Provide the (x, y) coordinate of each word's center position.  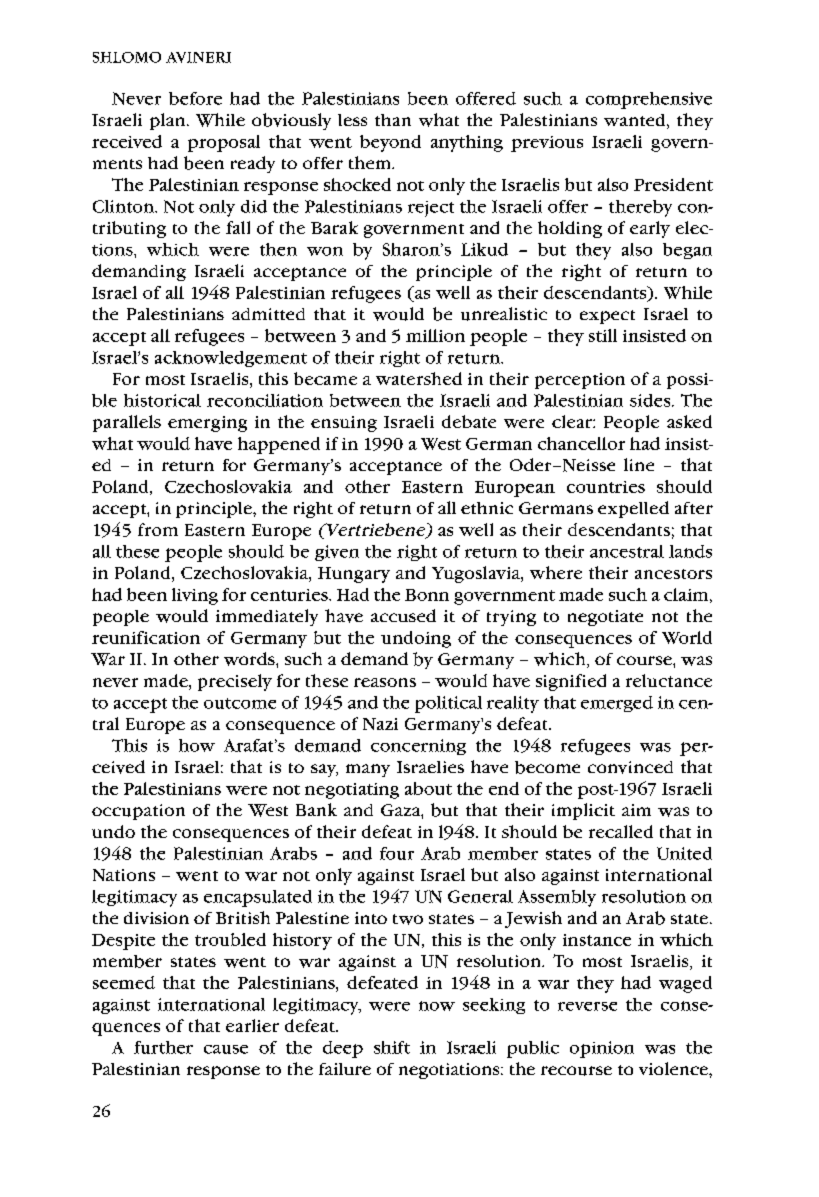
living (195, 596)
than (393, 120)
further (163, 1047)
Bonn (427, 595)
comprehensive (649, 100)
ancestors (673, 574)
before (195, 98)
